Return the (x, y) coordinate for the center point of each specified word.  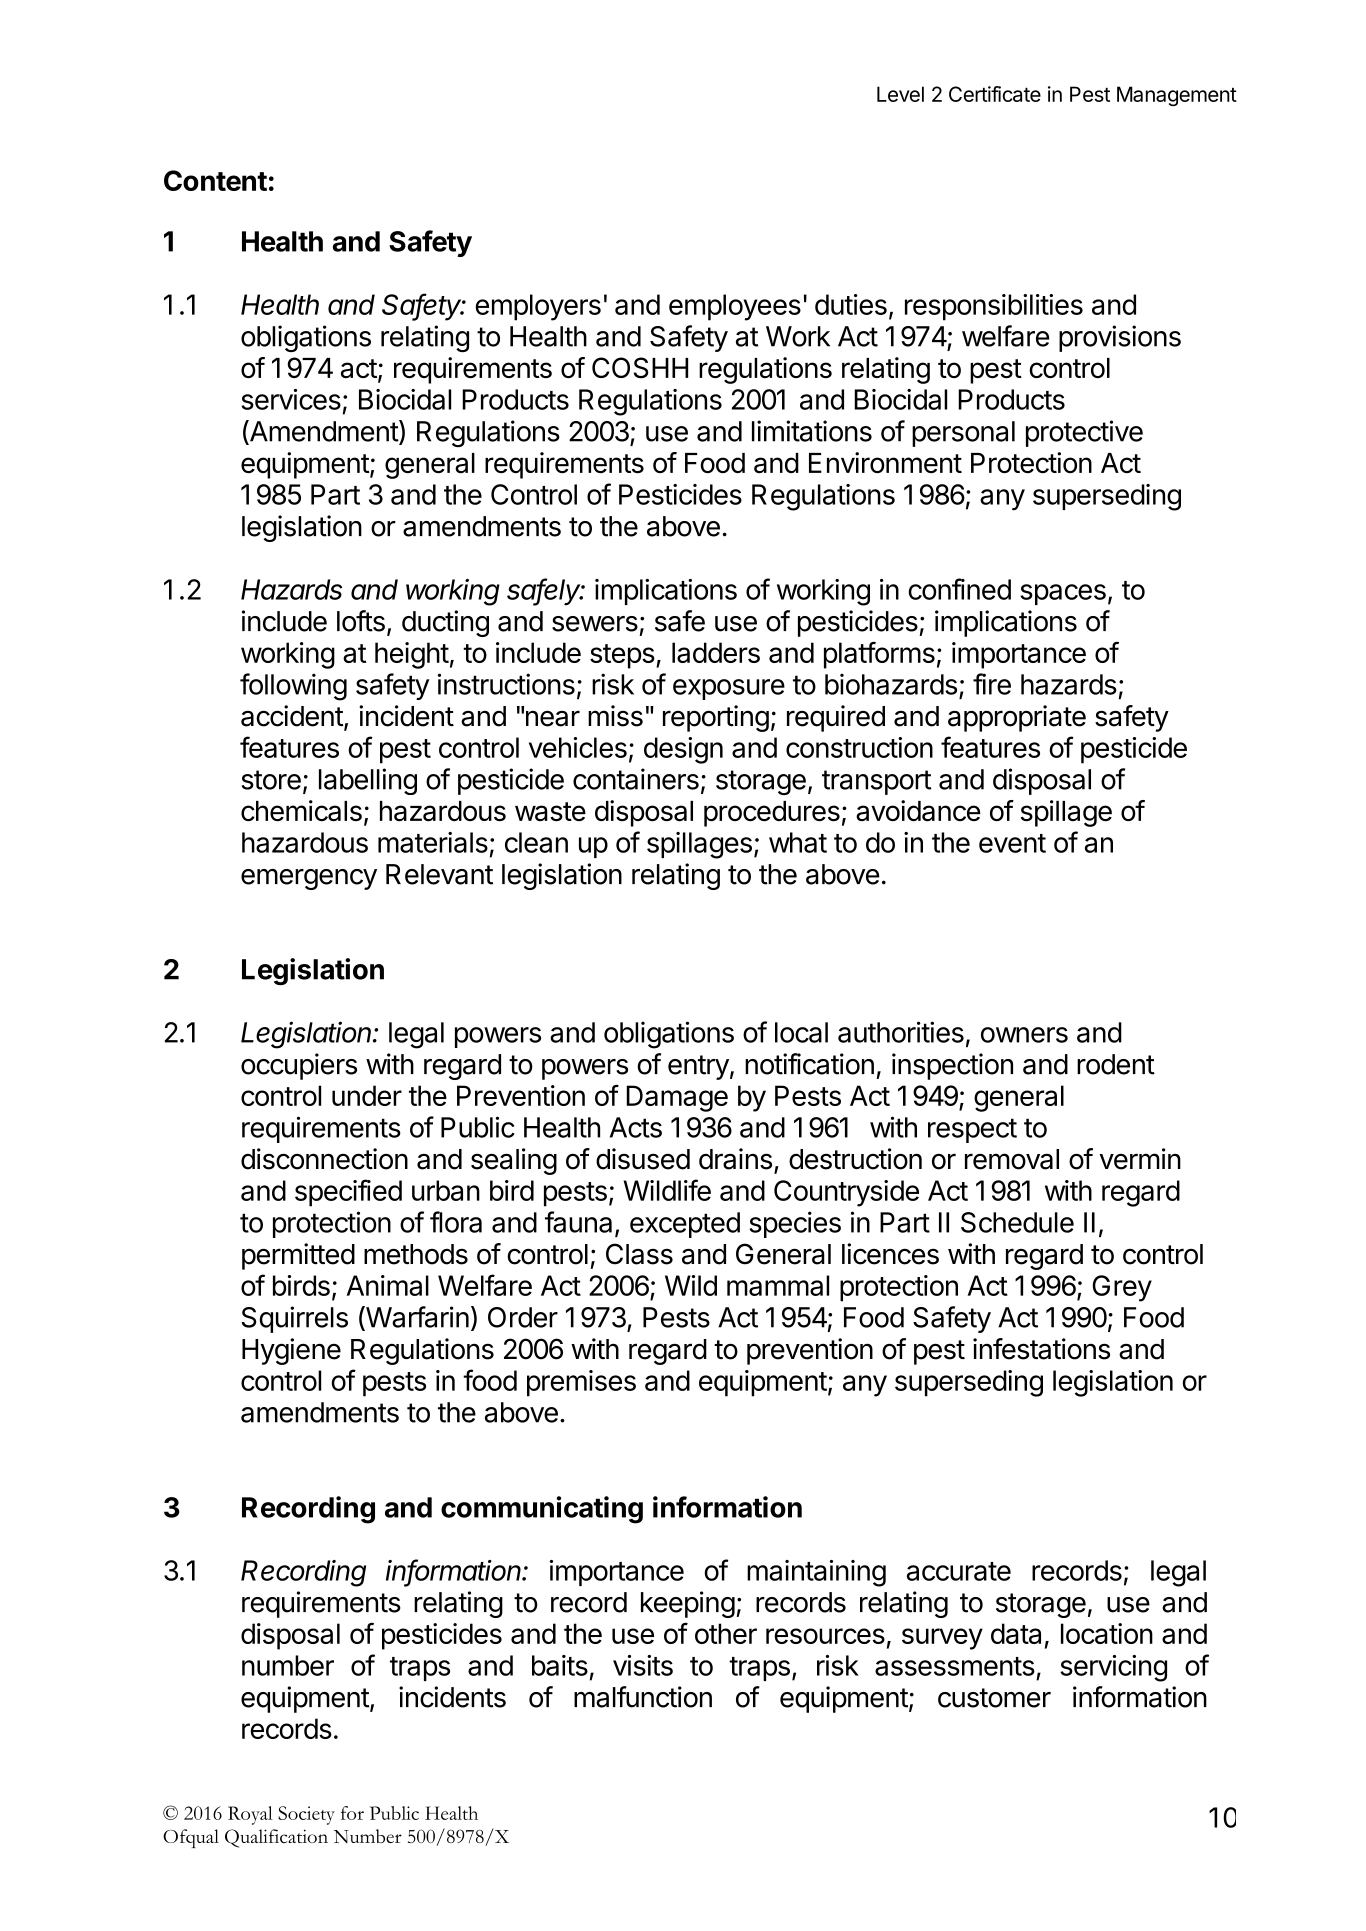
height (412, 655)
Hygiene (291, 1351)
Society (306, 1815)
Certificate (995, 94)
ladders (716, 652)
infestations (1041, 1349)
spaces (1063, 594)
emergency (309, 879)
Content (215, 180)
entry (698, 1067)
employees (735, 307)
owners (1024, 1035)
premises (581, 1383)
